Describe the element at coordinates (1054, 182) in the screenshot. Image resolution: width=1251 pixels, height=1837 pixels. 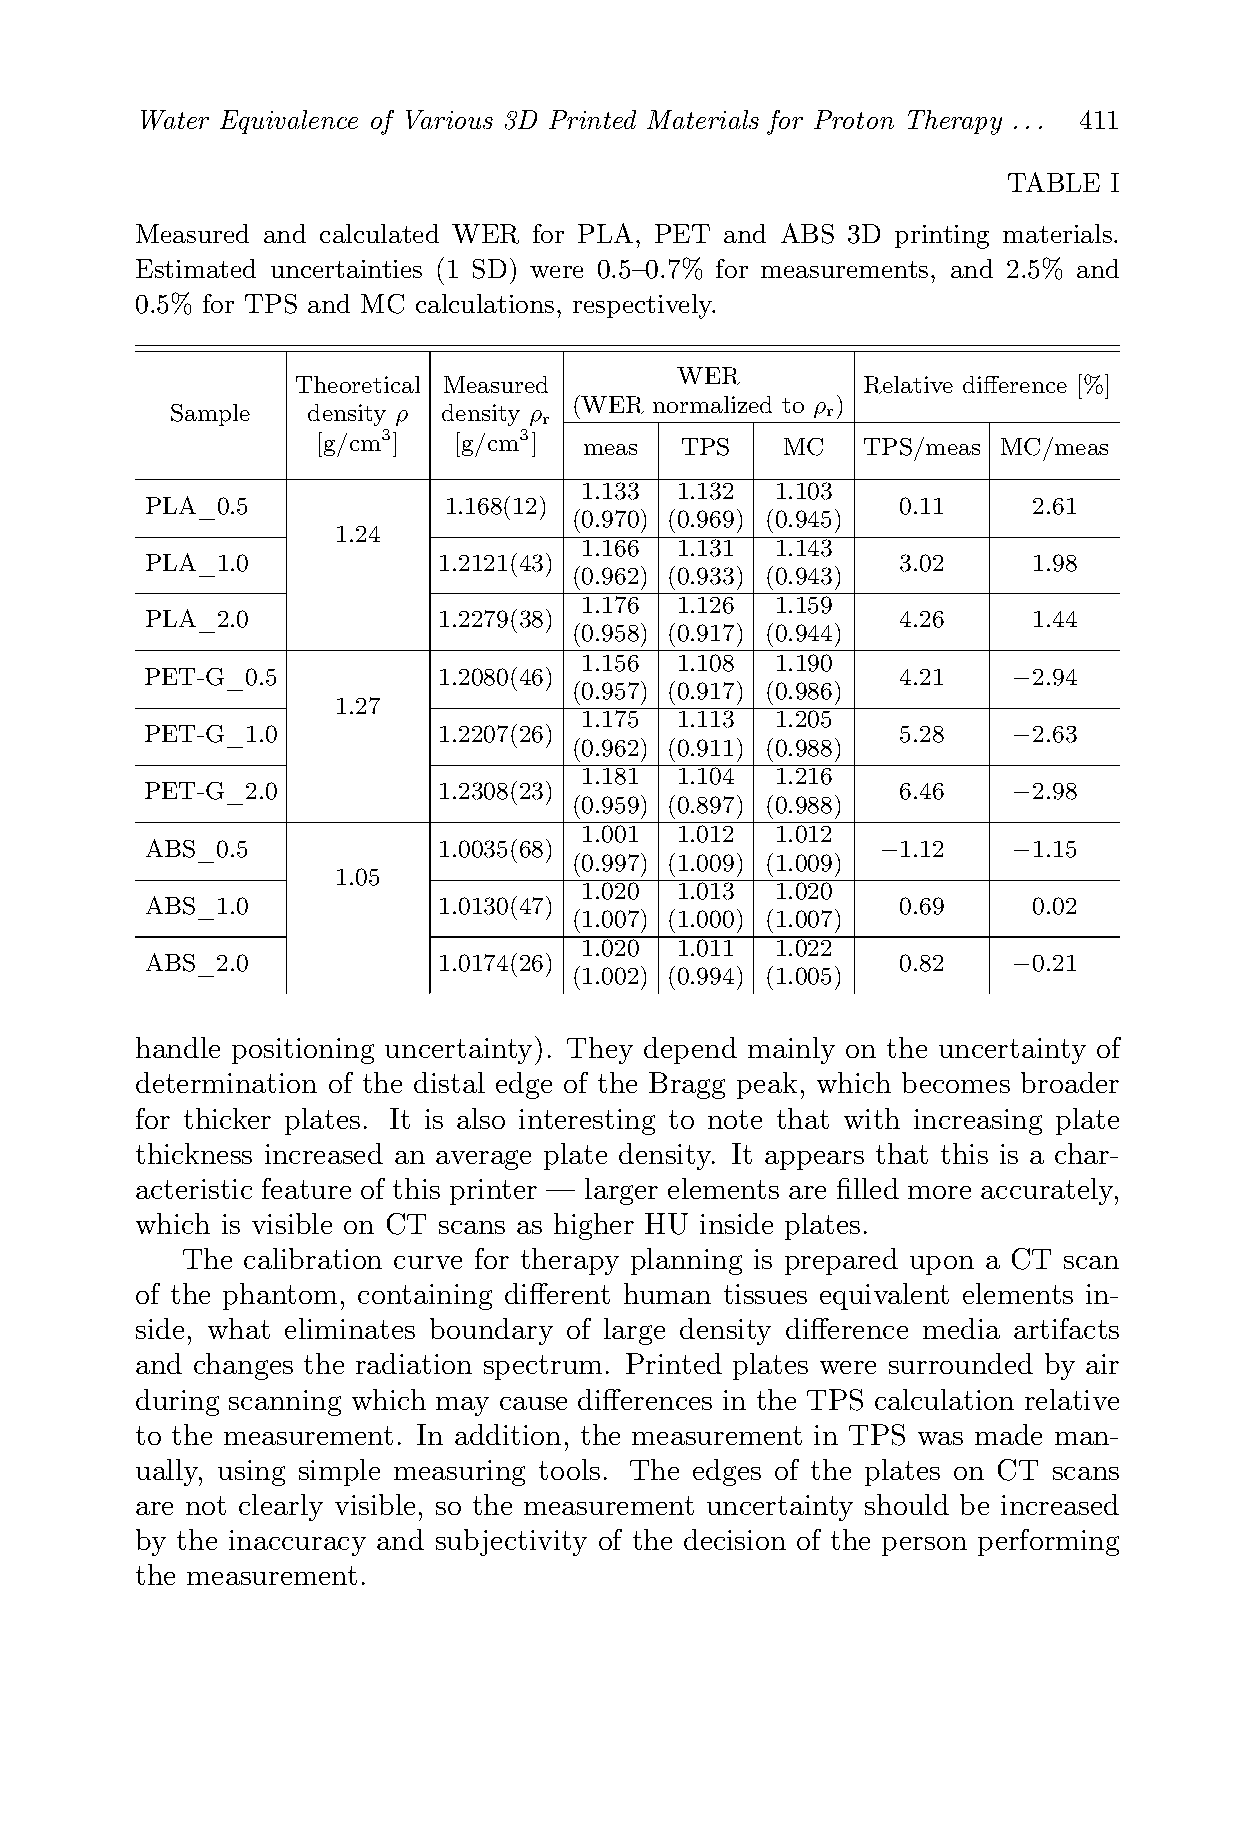
I see `TABLE` at that location.
